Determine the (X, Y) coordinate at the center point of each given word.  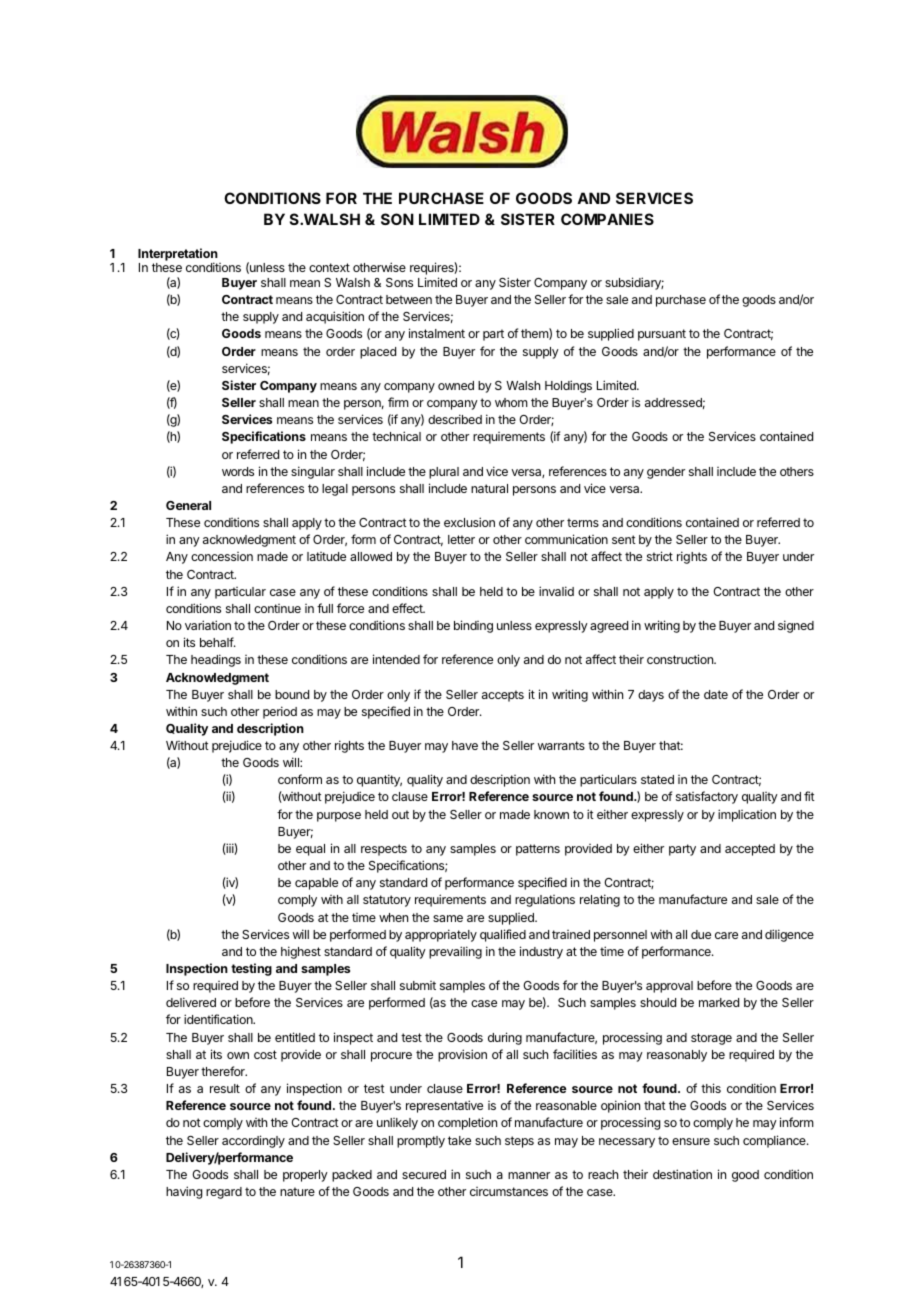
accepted (750, 850)
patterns (538, 850)
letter (461, 539)
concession (222, 556)
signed (796, 626)
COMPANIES (607, 219)
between (409, 299)
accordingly (253, 1141)
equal (310, 850)
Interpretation (179, 256)
